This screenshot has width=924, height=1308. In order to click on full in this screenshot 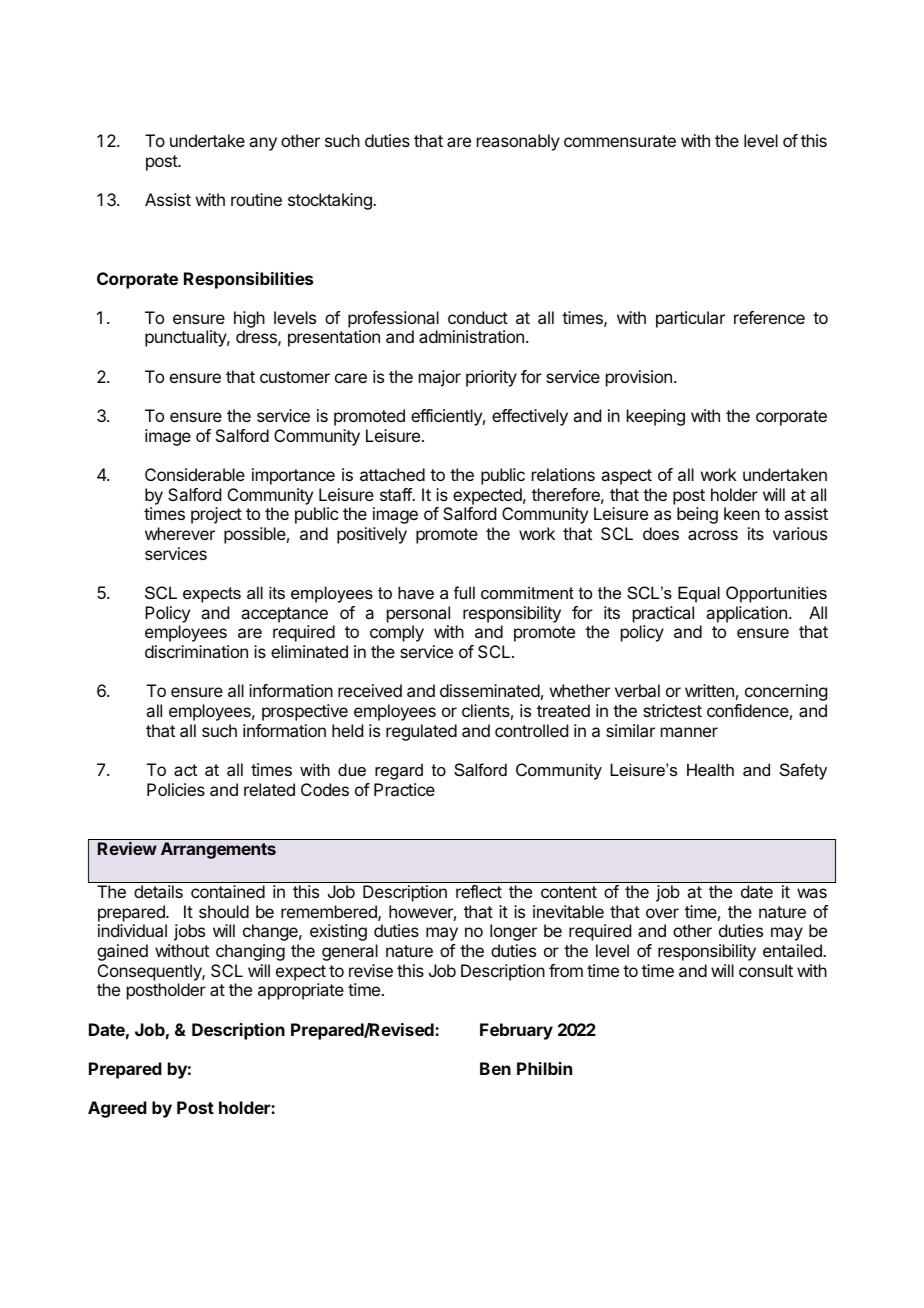, I will do `click(464, 592)`.
